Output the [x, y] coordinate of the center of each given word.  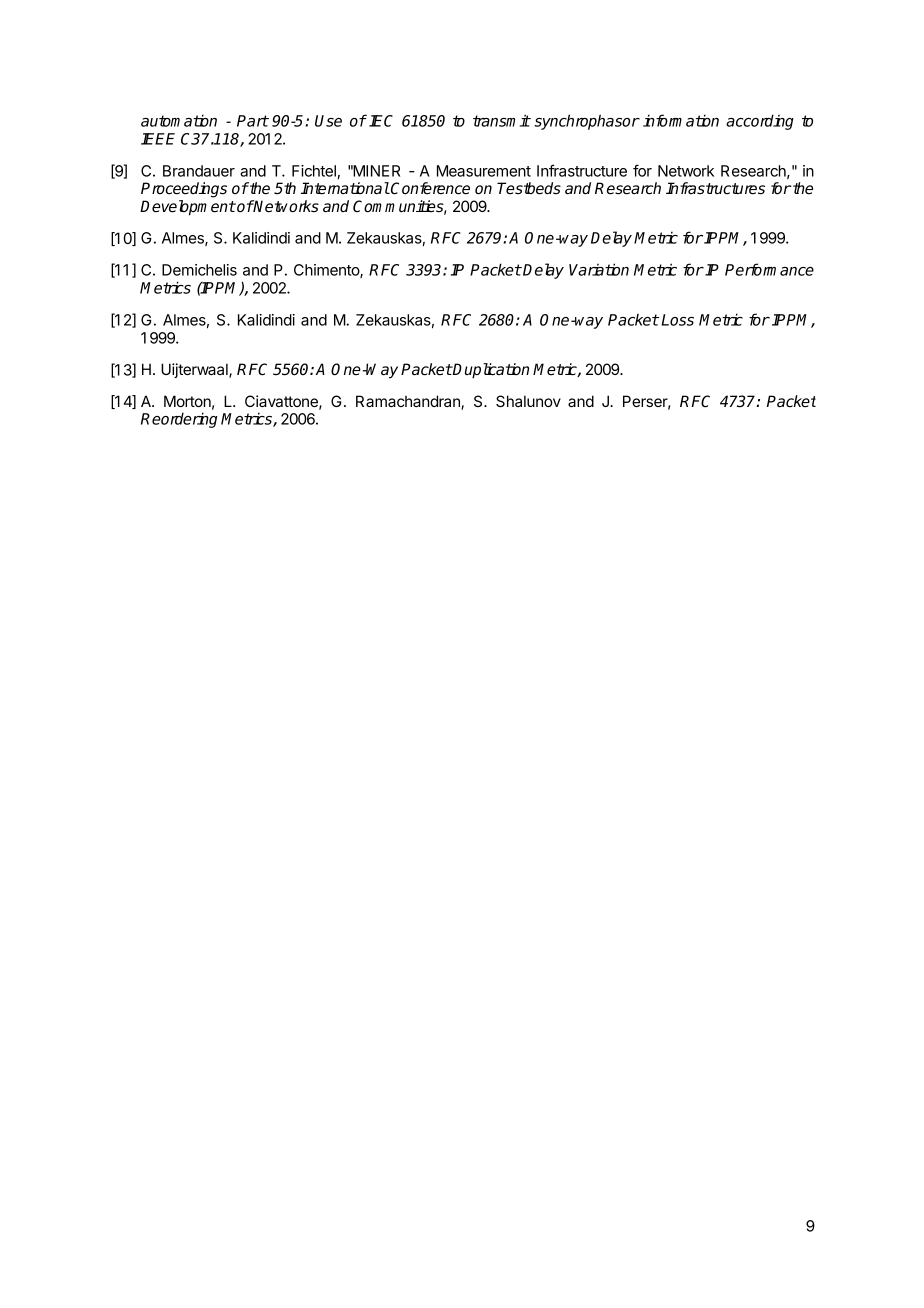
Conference [429, 188]
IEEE [158, 139]
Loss [677, 320]
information [681, 120]
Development [188, 208]
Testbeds [529, 188]
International [345, 188]
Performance [769, 269]
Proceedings [184, 190]
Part [253, 121]
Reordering [179, 420]
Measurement [484, 171]
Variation [599, 269]
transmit [502, 120]
